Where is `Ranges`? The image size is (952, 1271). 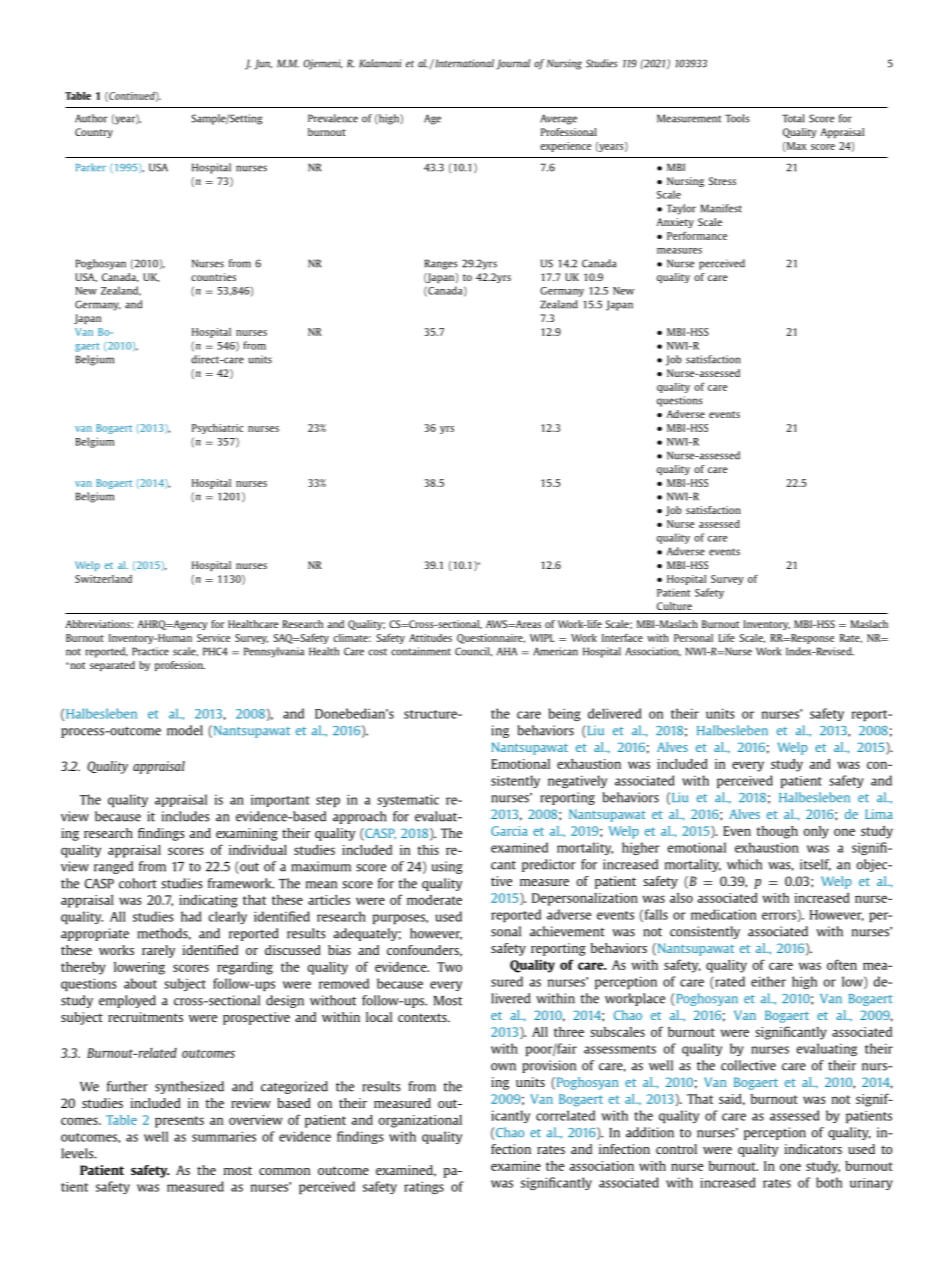
Ranges is located at coordinates (441, 264).
